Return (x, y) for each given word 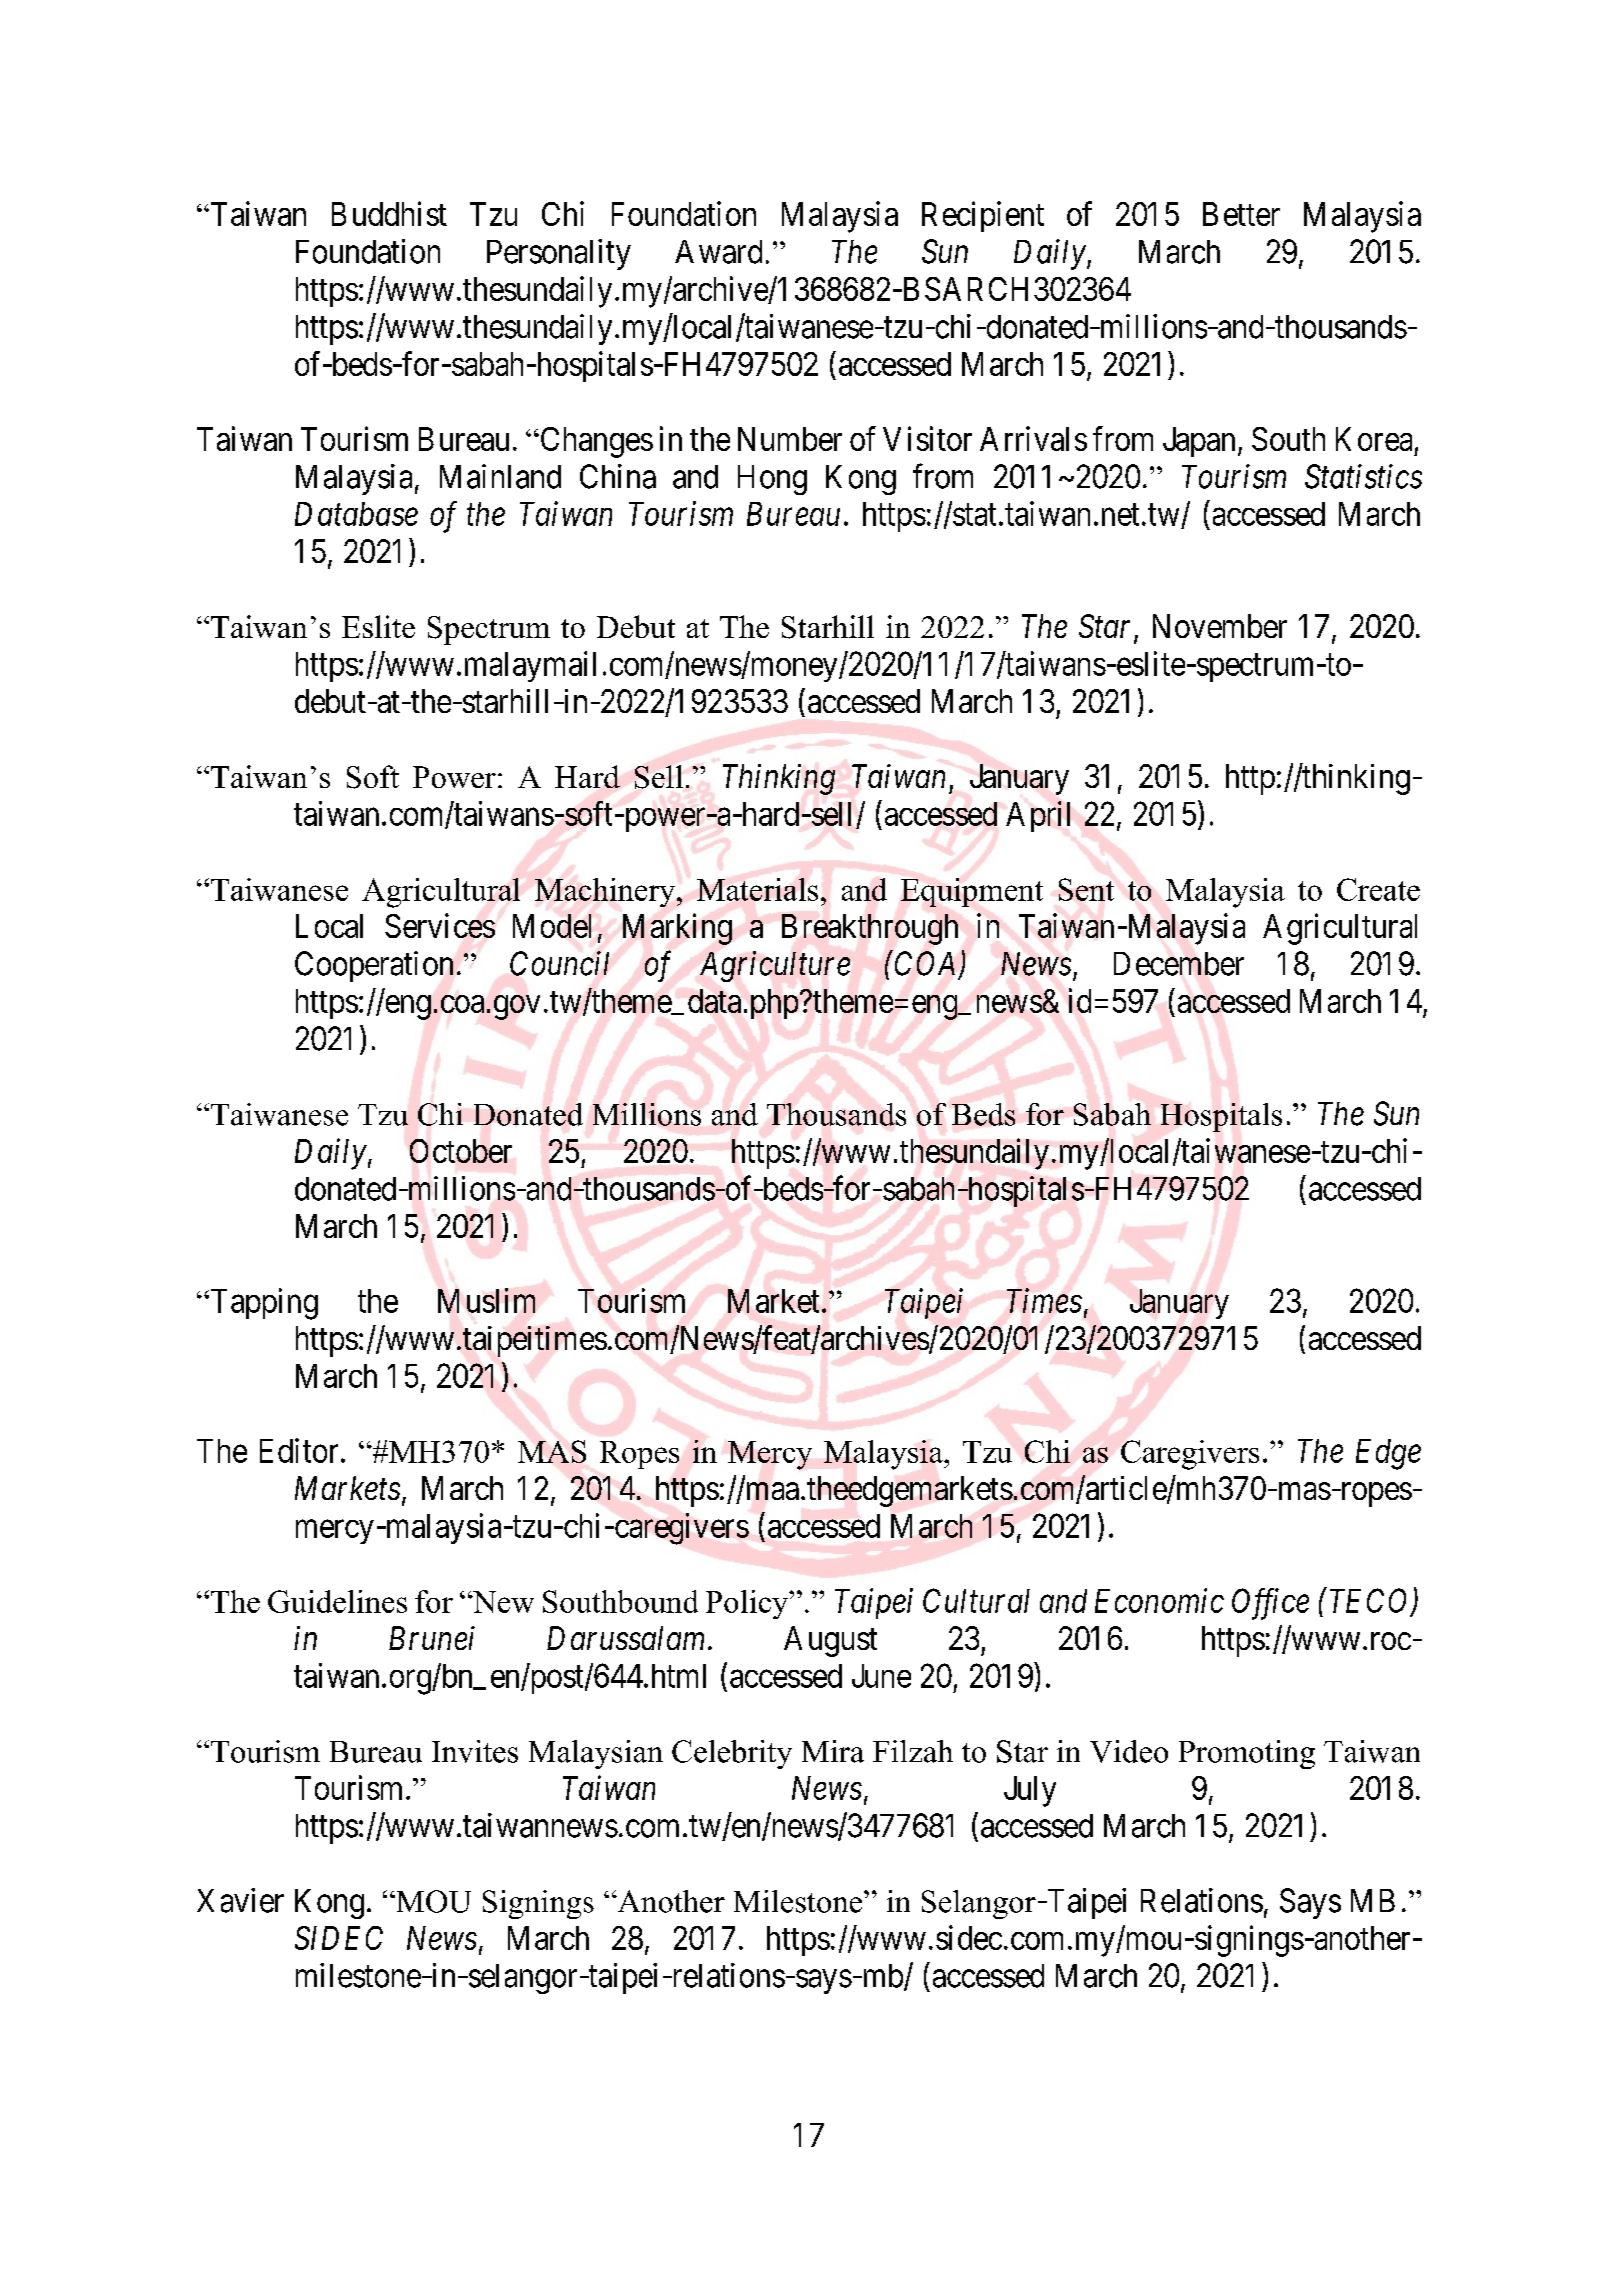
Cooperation (374, 966)
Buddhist (389, 213)
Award (718, 252)
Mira (833, 1751)
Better (1241, 214)
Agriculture (775, 966)
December (1179, 964)
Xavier (240, 1900)
